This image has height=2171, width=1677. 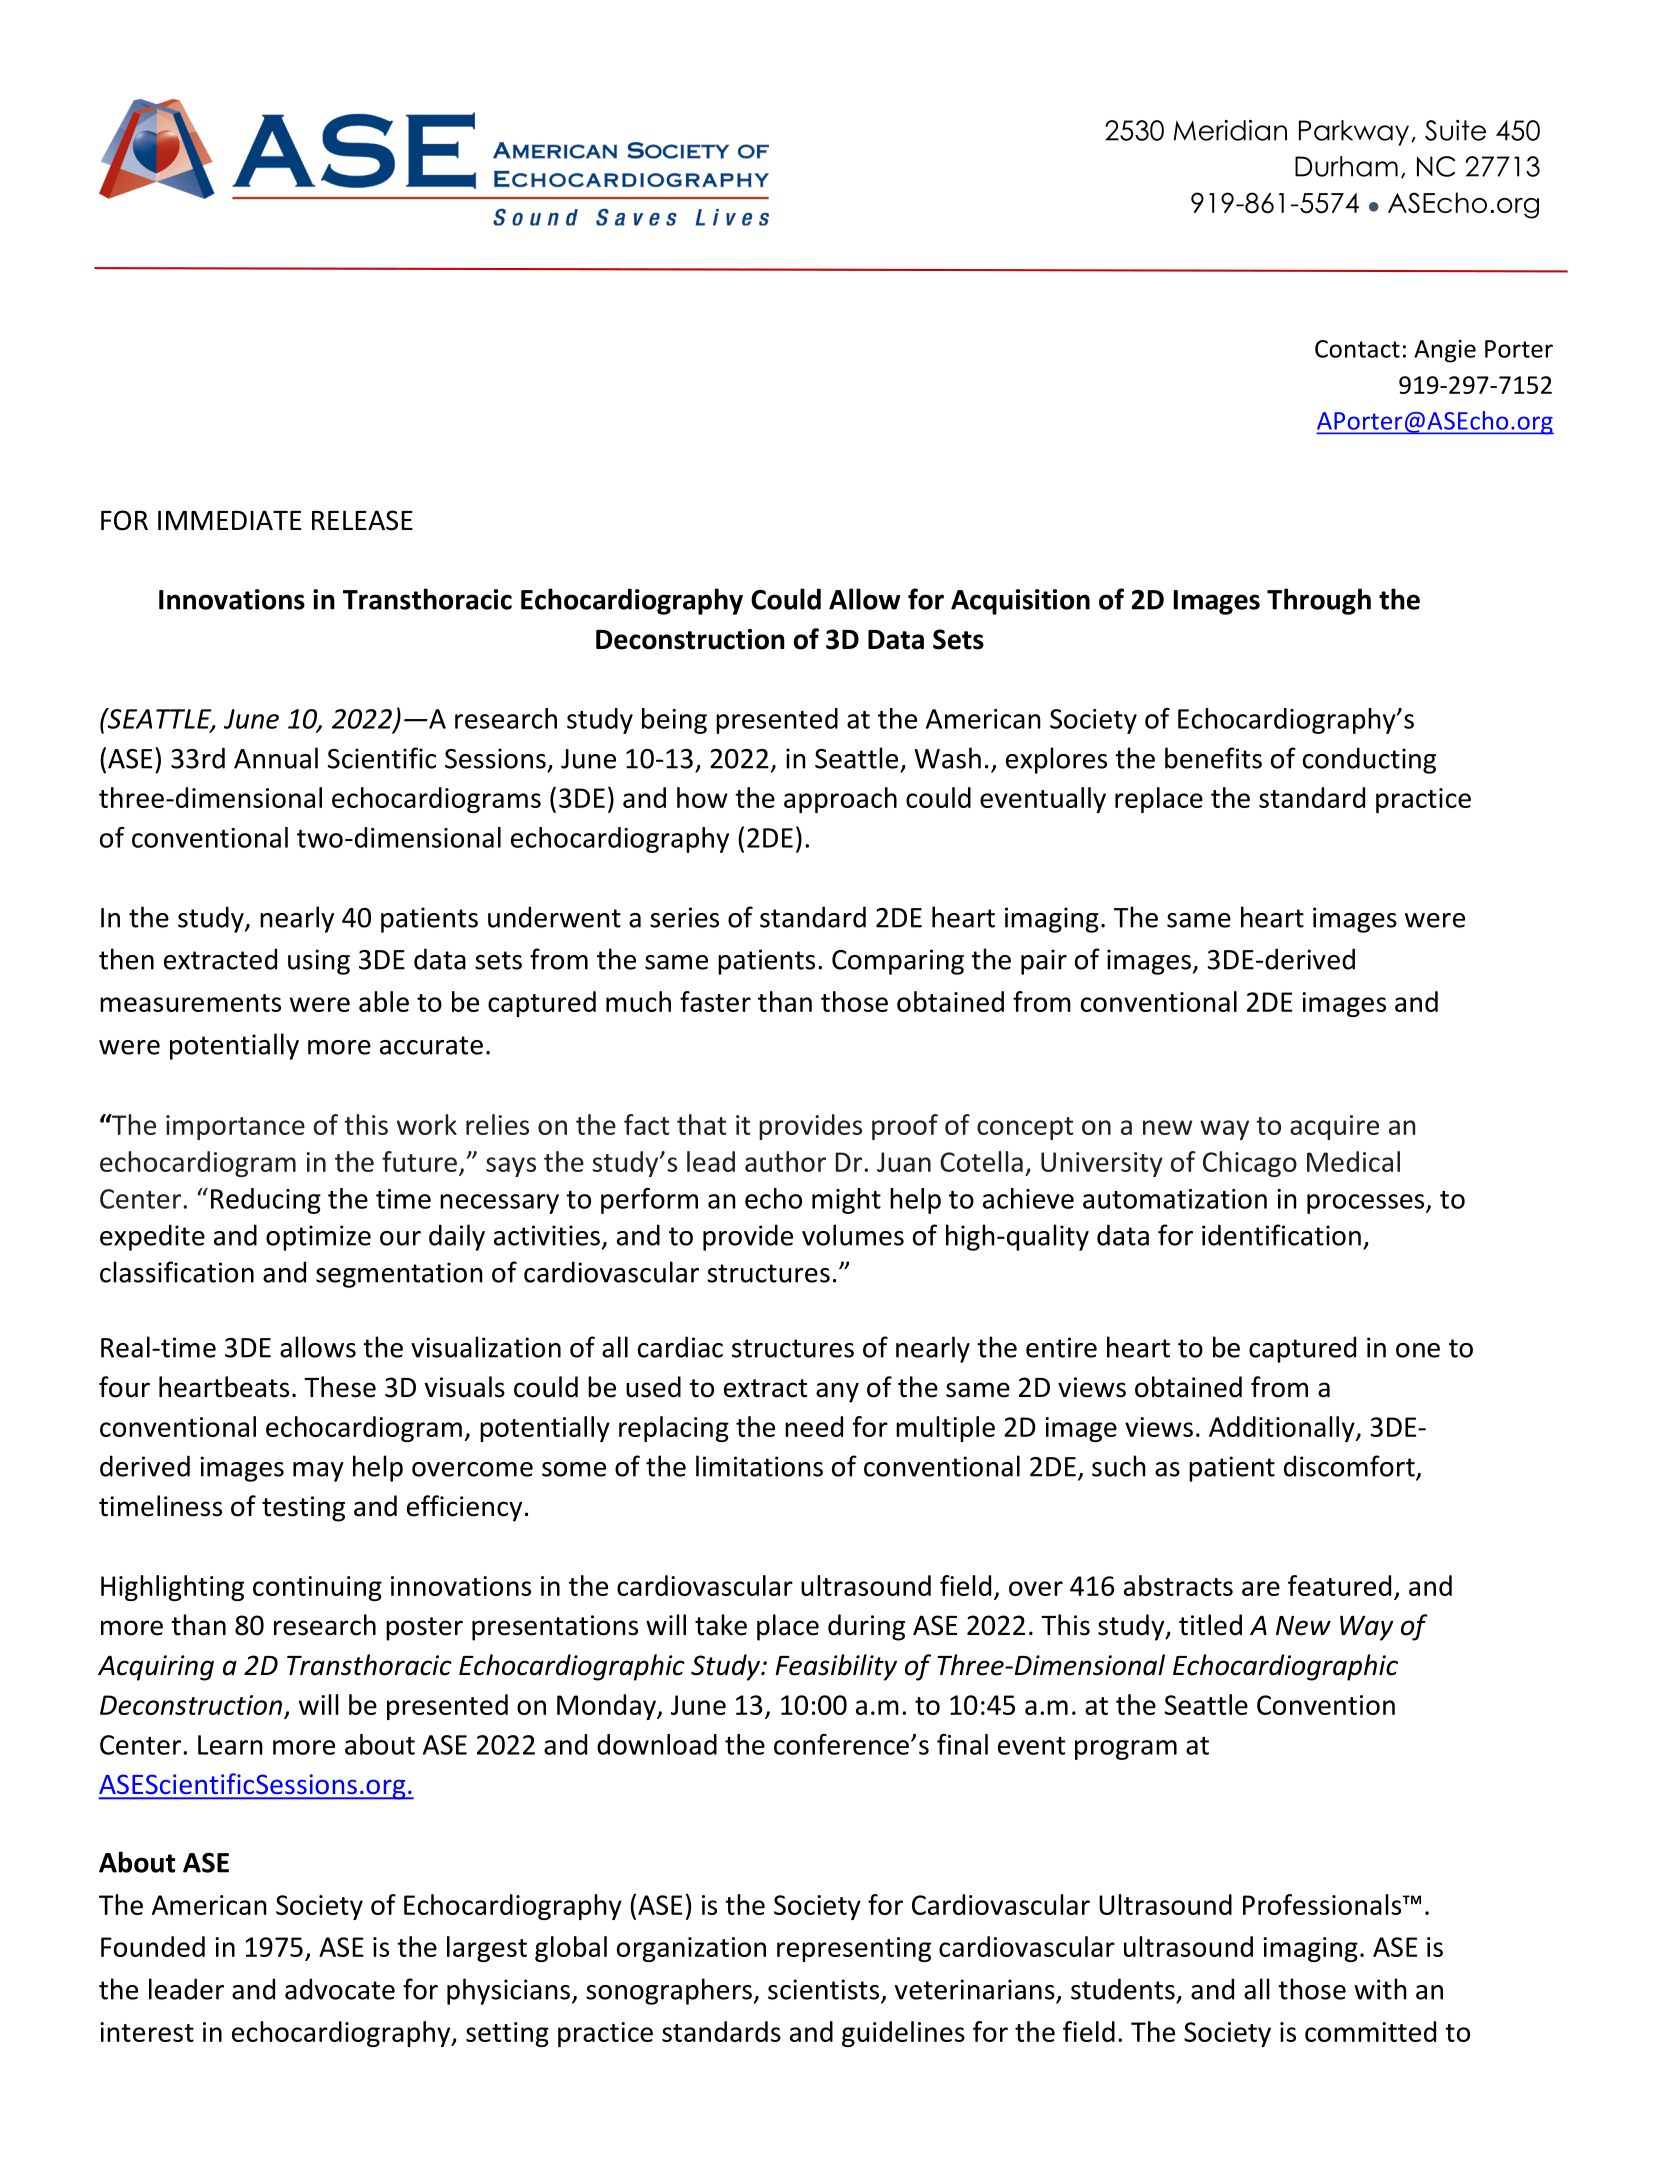 I want to click on importance, so click(x=235, y=1127).
